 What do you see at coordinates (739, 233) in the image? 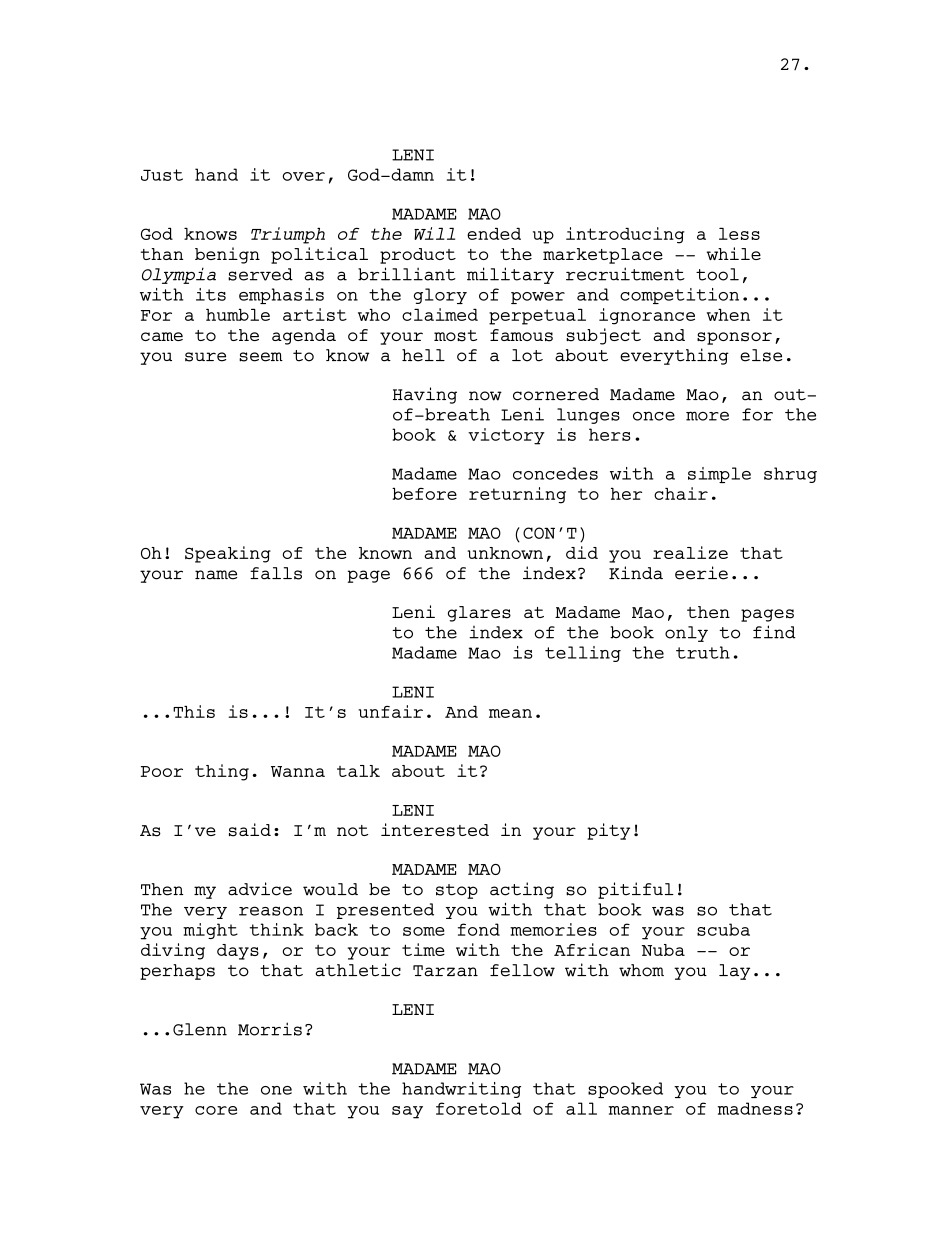
I see `less` at bounding box center [739, 233].
